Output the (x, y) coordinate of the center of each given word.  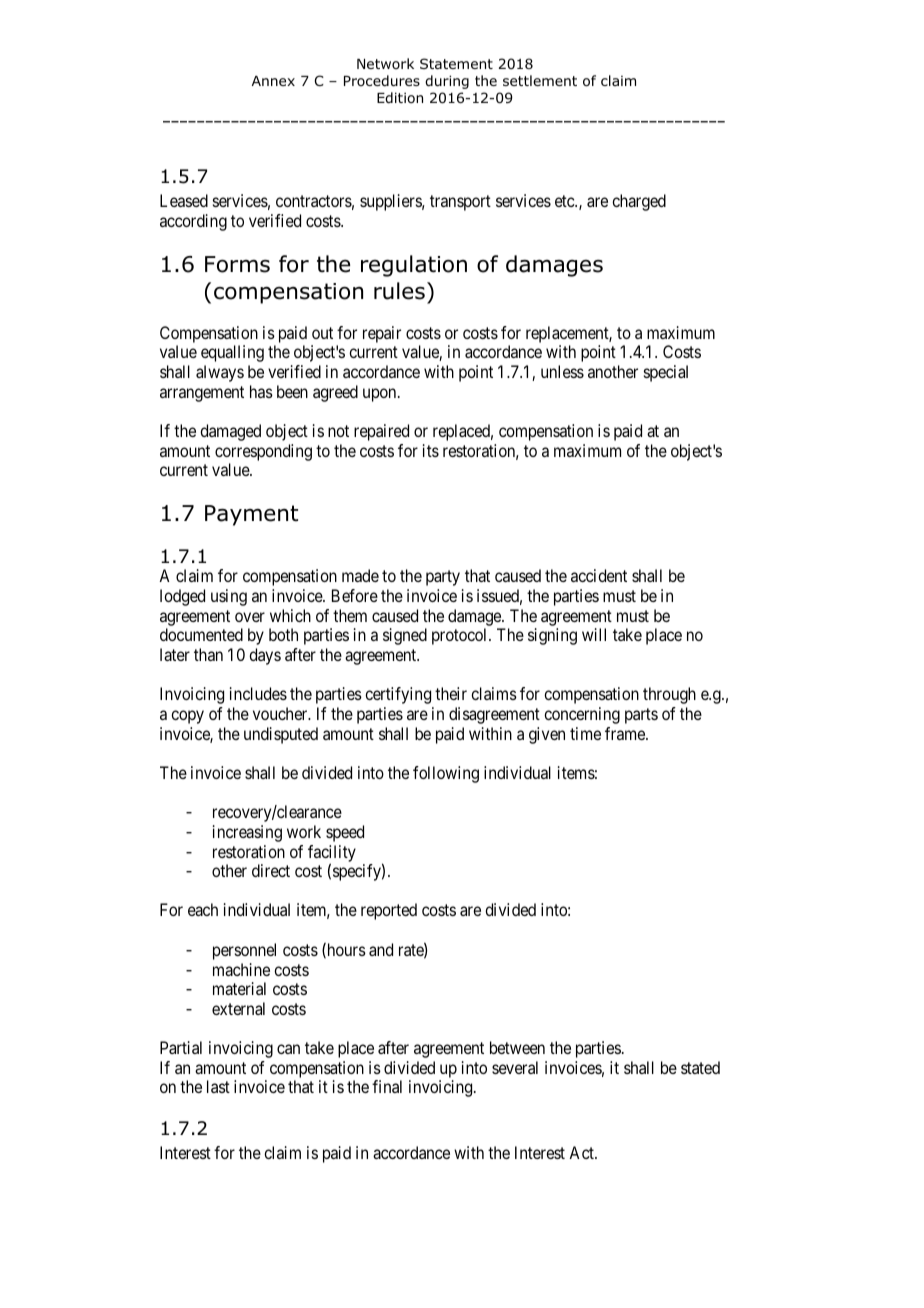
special (666, 373)
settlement (540, 80)
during (447, 82)
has (261, 391)
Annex (273, 81)
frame (626, 733)
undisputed (281, 735)
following (446, 774)
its (431, 450)
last (218, 1086)
